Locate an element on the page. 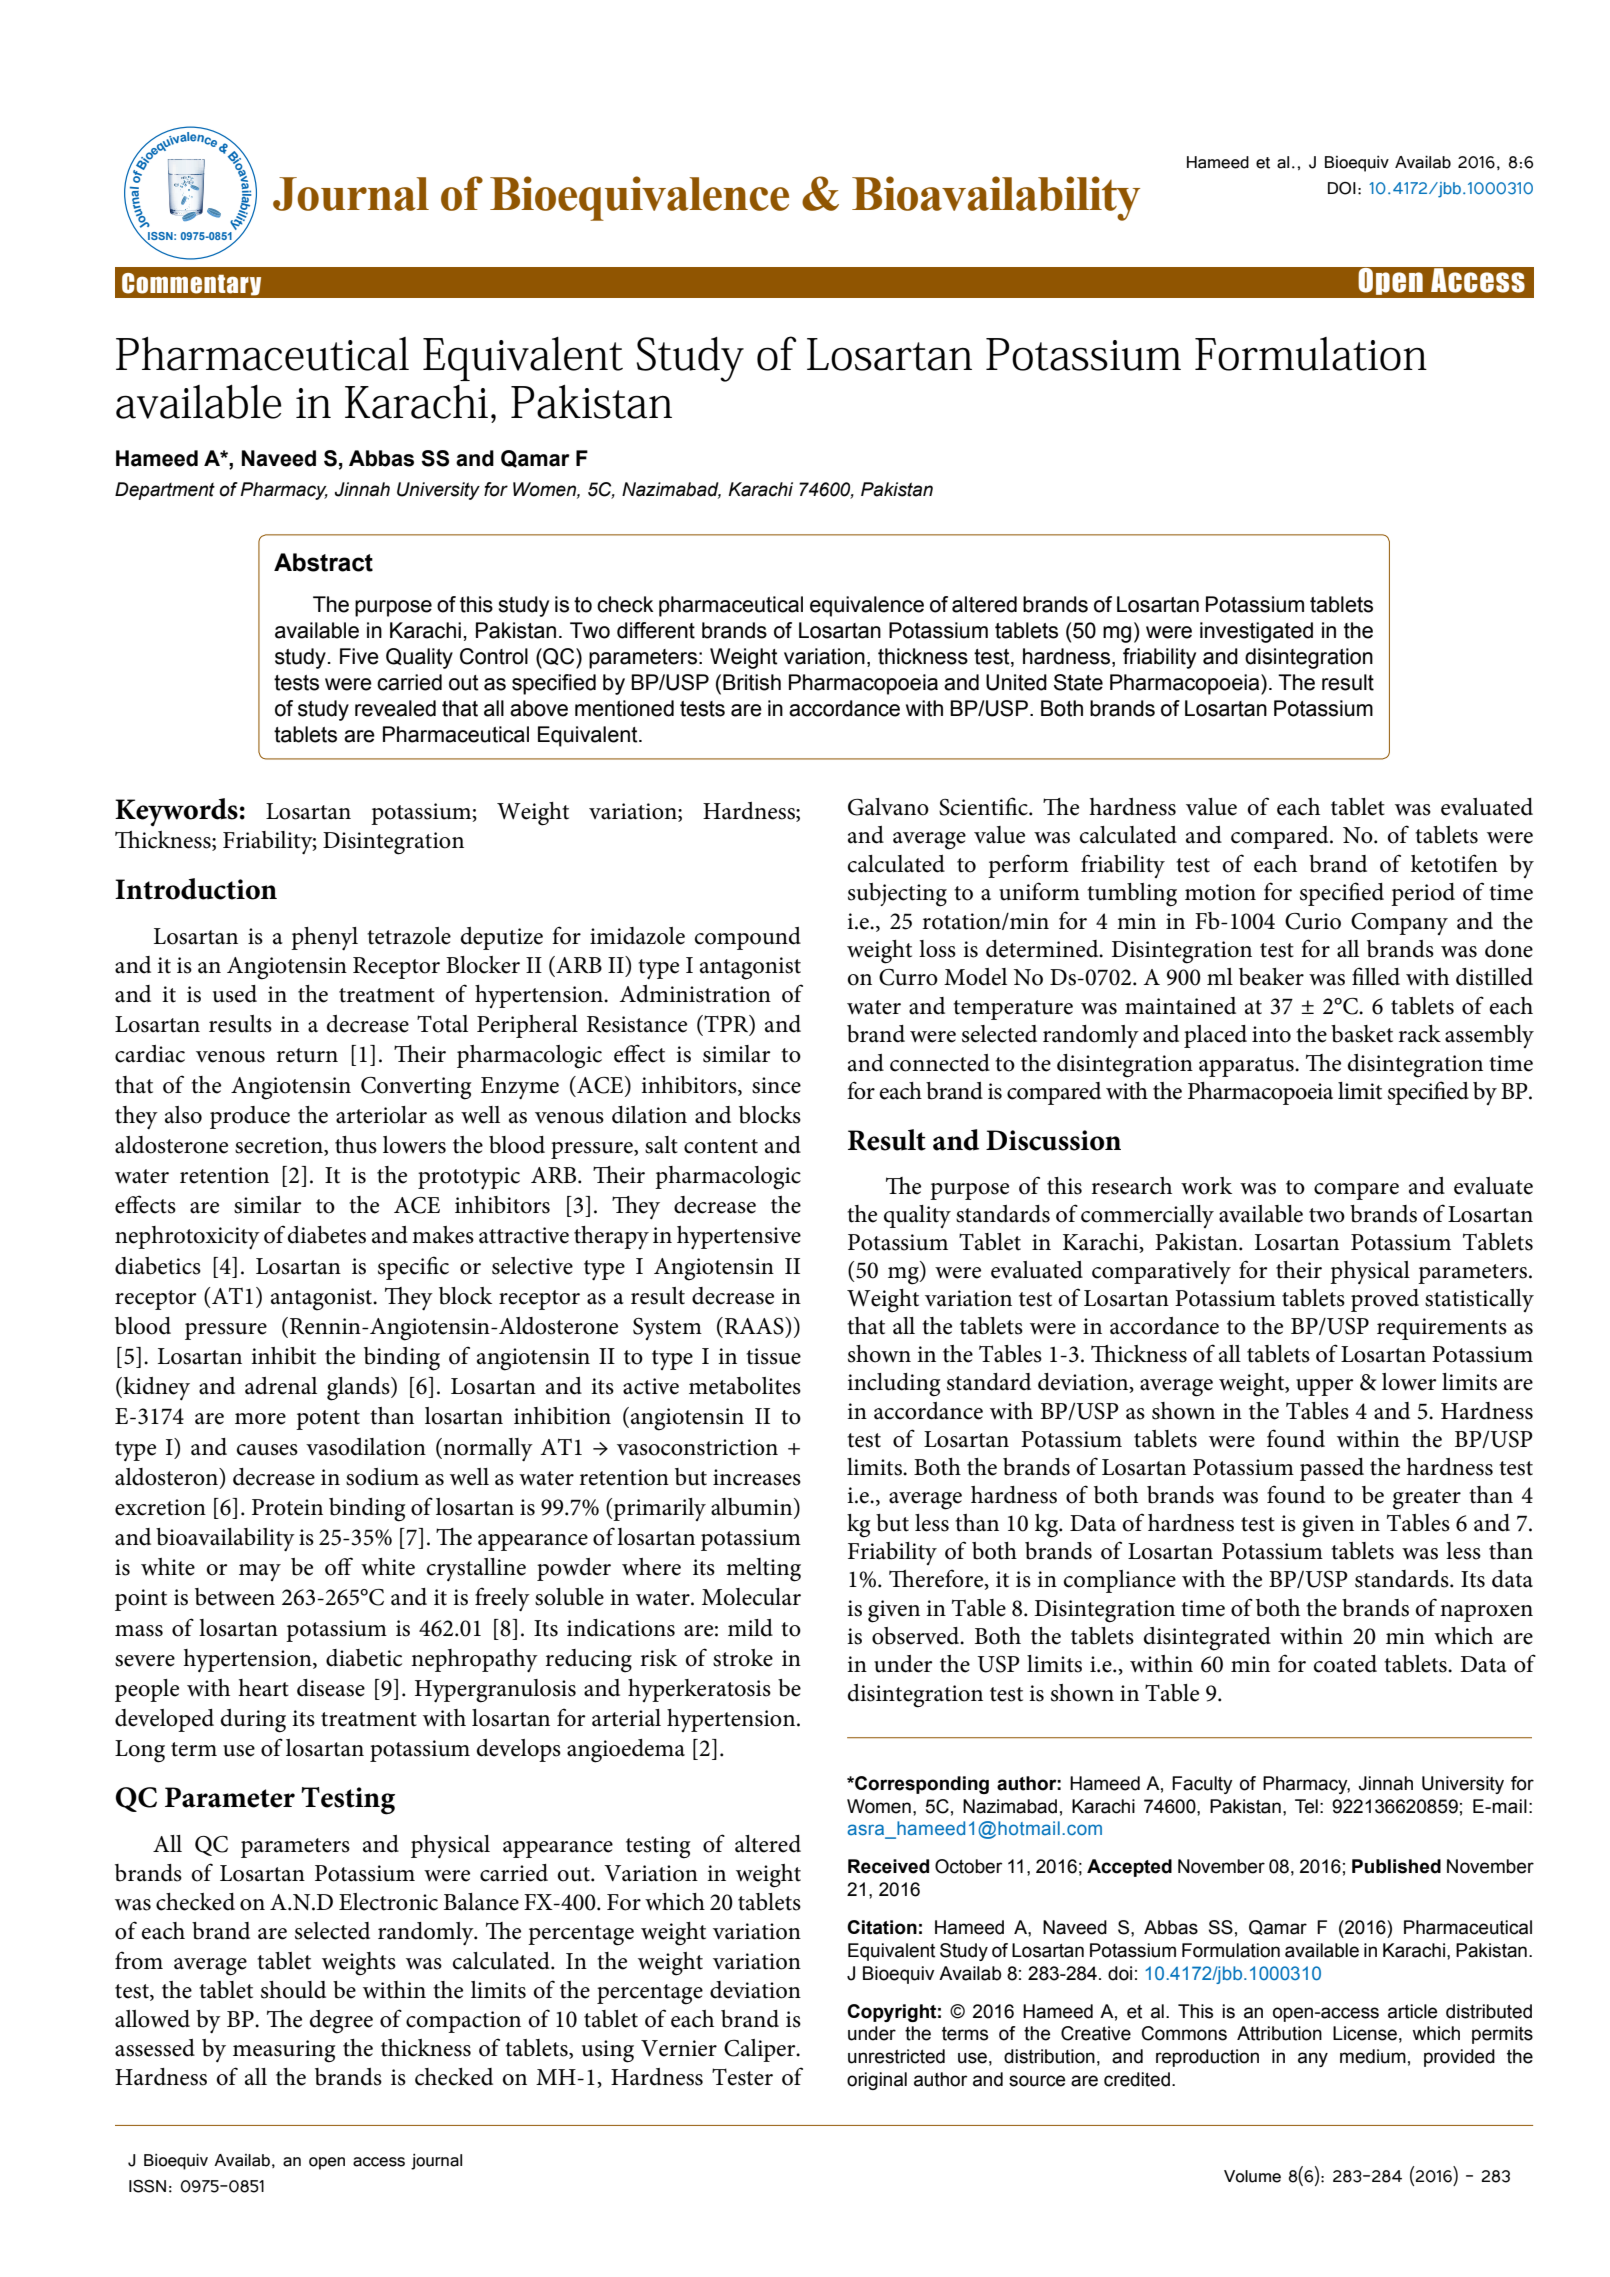 This image has height=2277, width=1610. measuring is located at coordinates (284, 2051).
